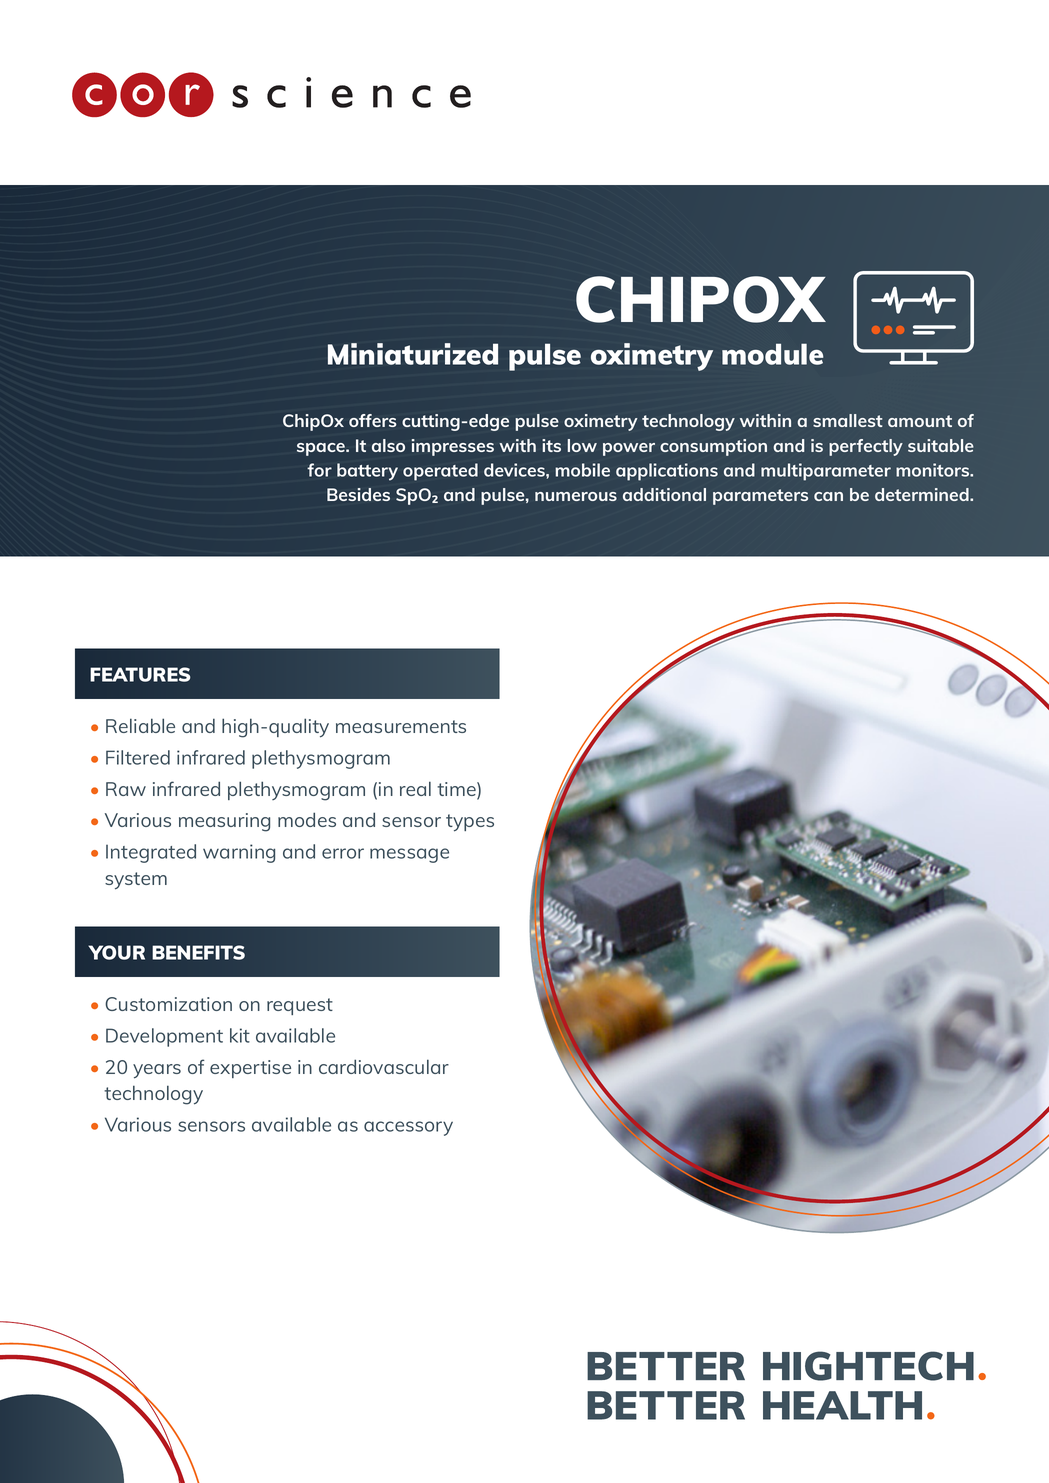  What do you see at coordinates (198, 952) in the screenshot?
I see `BENEFITS` at bounding box center [198, 952].
